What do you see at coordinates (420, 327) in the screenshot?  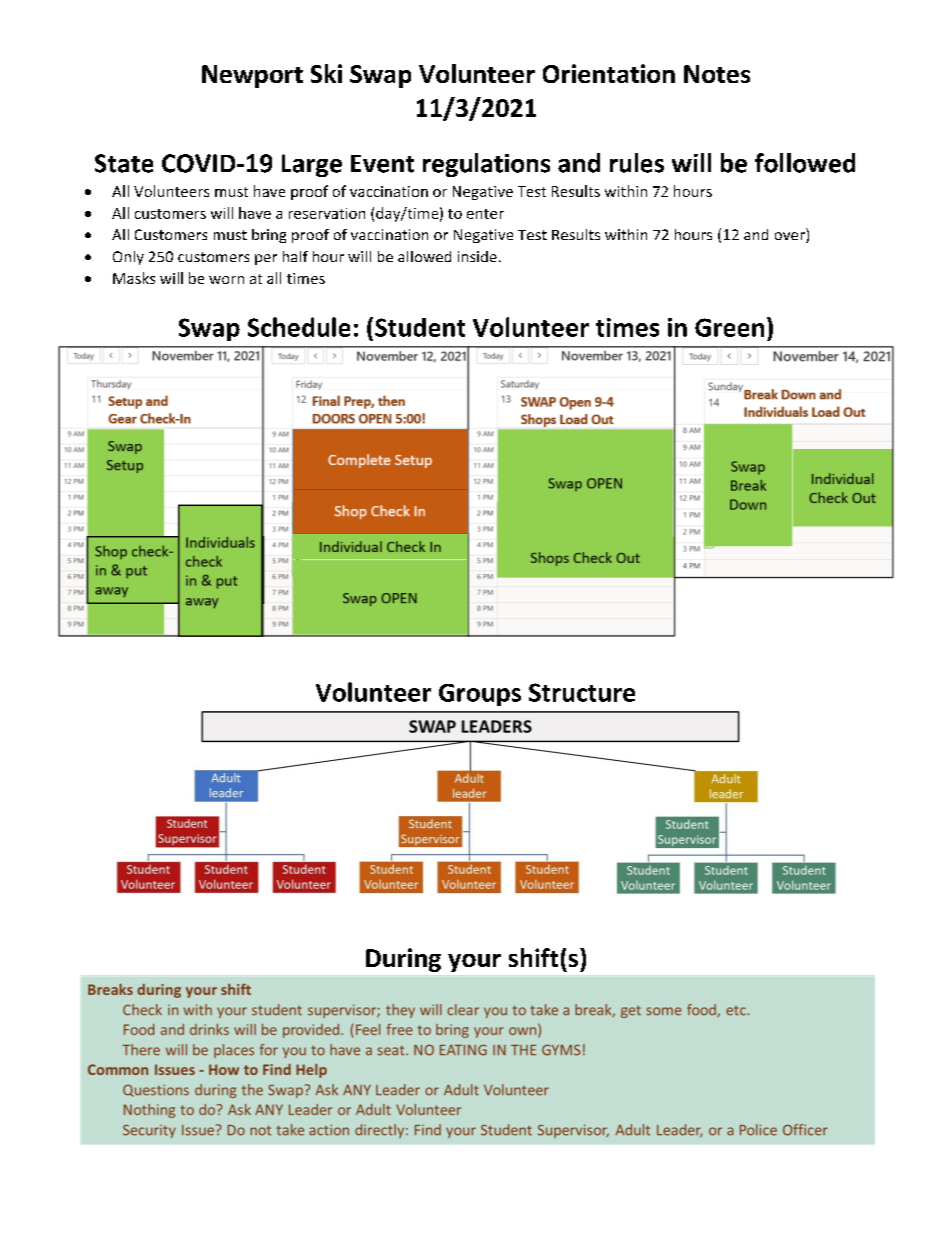 I see `Student` at bounding box center [420, 327].
